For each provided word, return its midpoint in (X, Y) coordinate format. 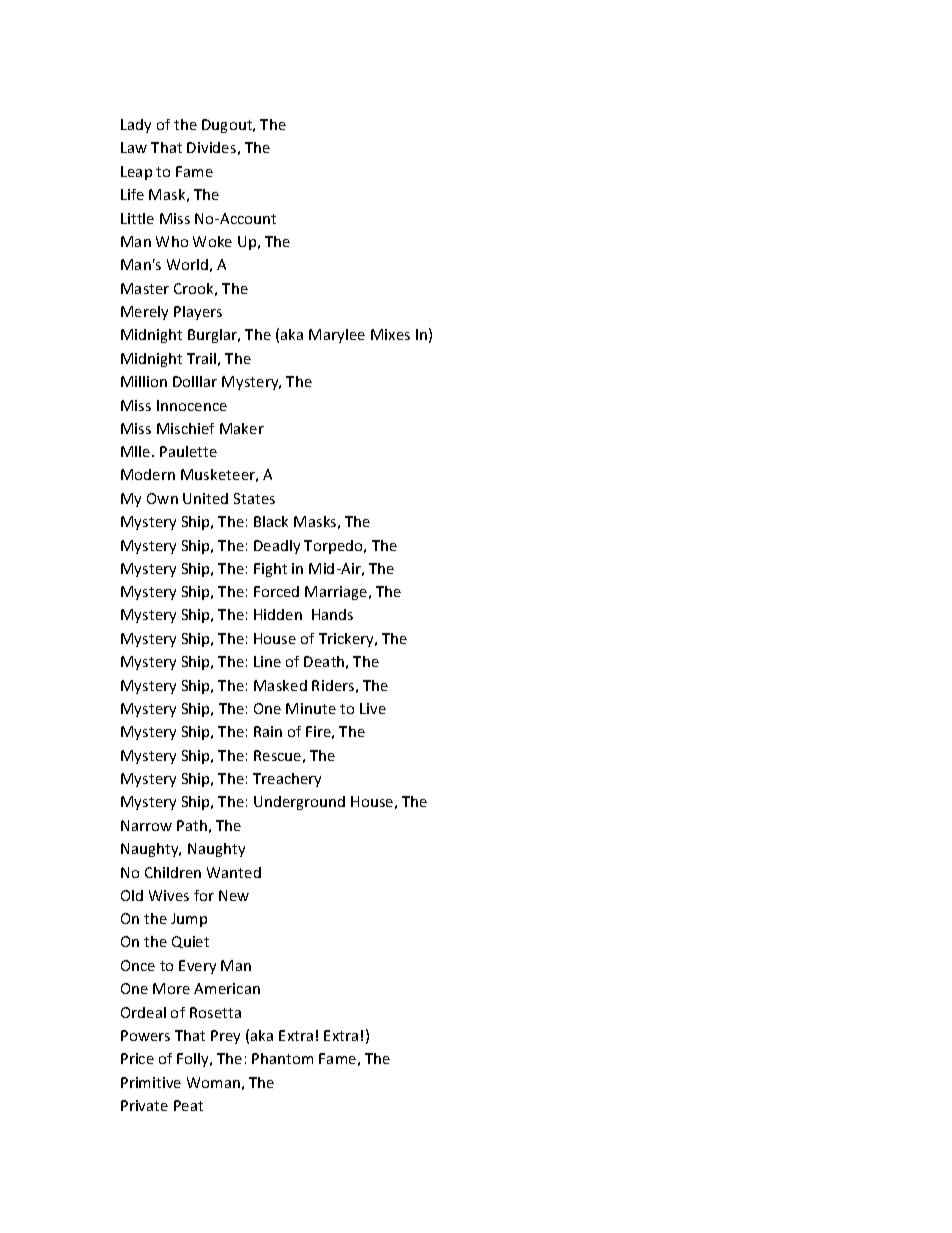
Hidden (278, 614)
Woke (212, 241)
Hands (332, 614)
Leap (136, 173)
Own (162, 498)
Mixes (390, 334)
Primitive (151, 1082)
